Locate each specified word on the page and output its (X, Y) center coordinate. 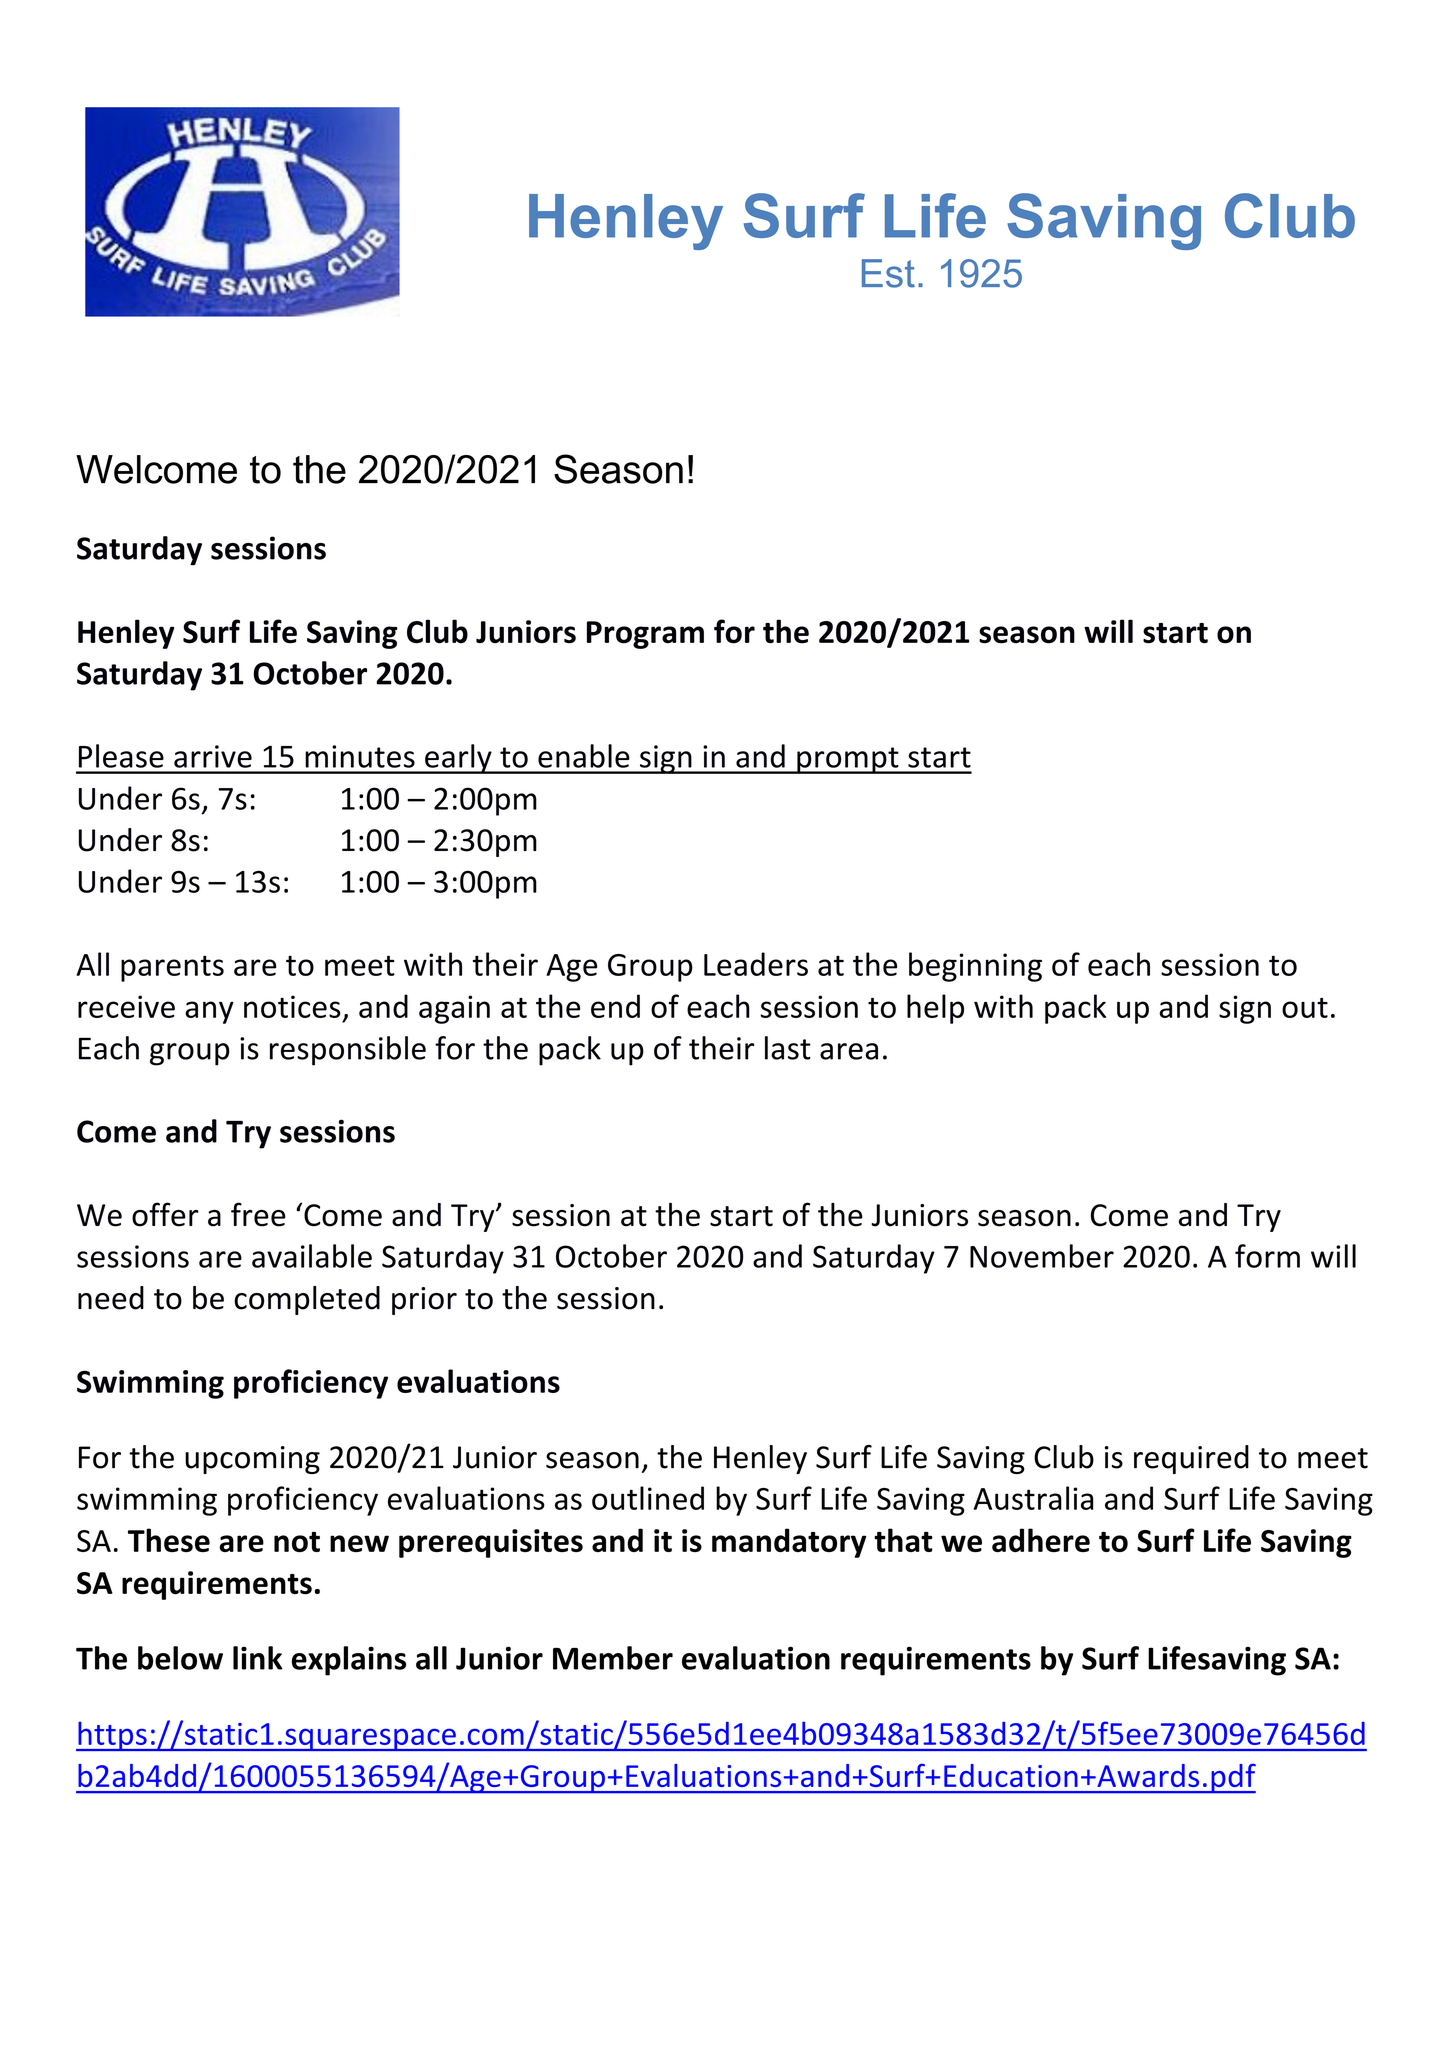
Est (888, 273)
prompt (848, 760)
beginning (975, 967)
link (258, 1658)
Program (645, 635)
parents (172, 968)
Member (613, 1658)
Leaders (756, 964)
